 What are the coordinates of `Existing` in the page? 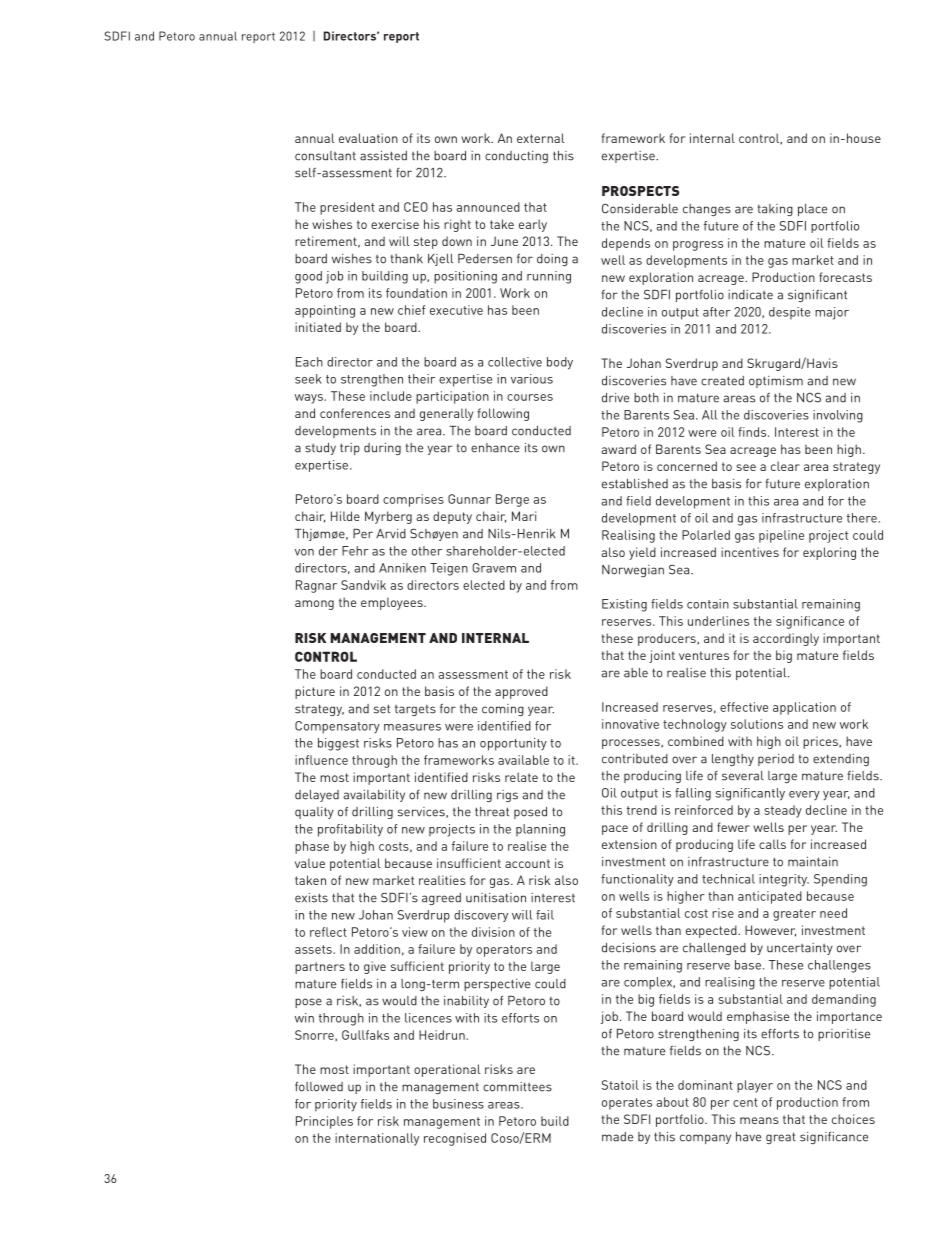 It's located at (624, 605).
